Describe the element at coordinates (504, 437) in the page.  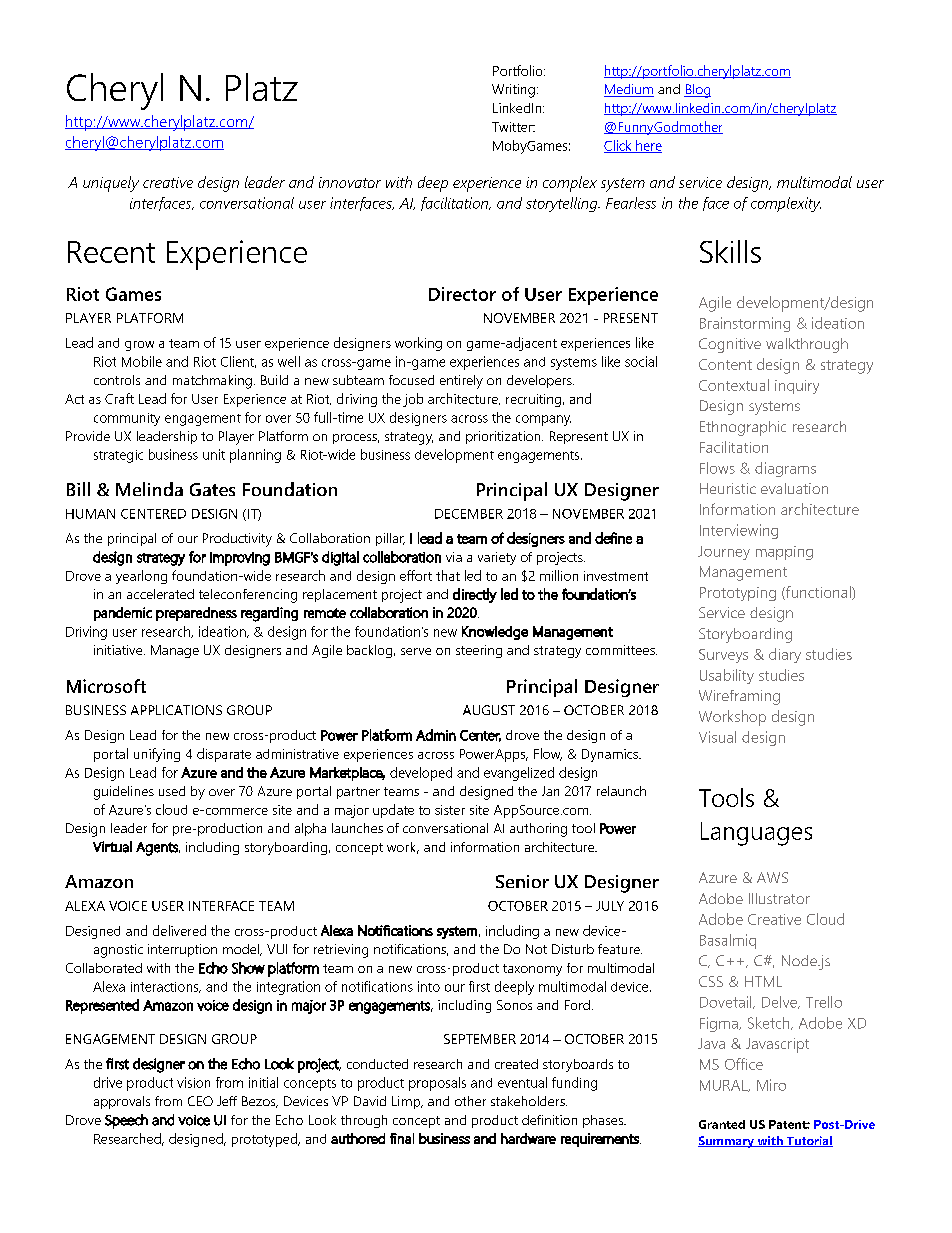
I see `prioritization` at that location.
